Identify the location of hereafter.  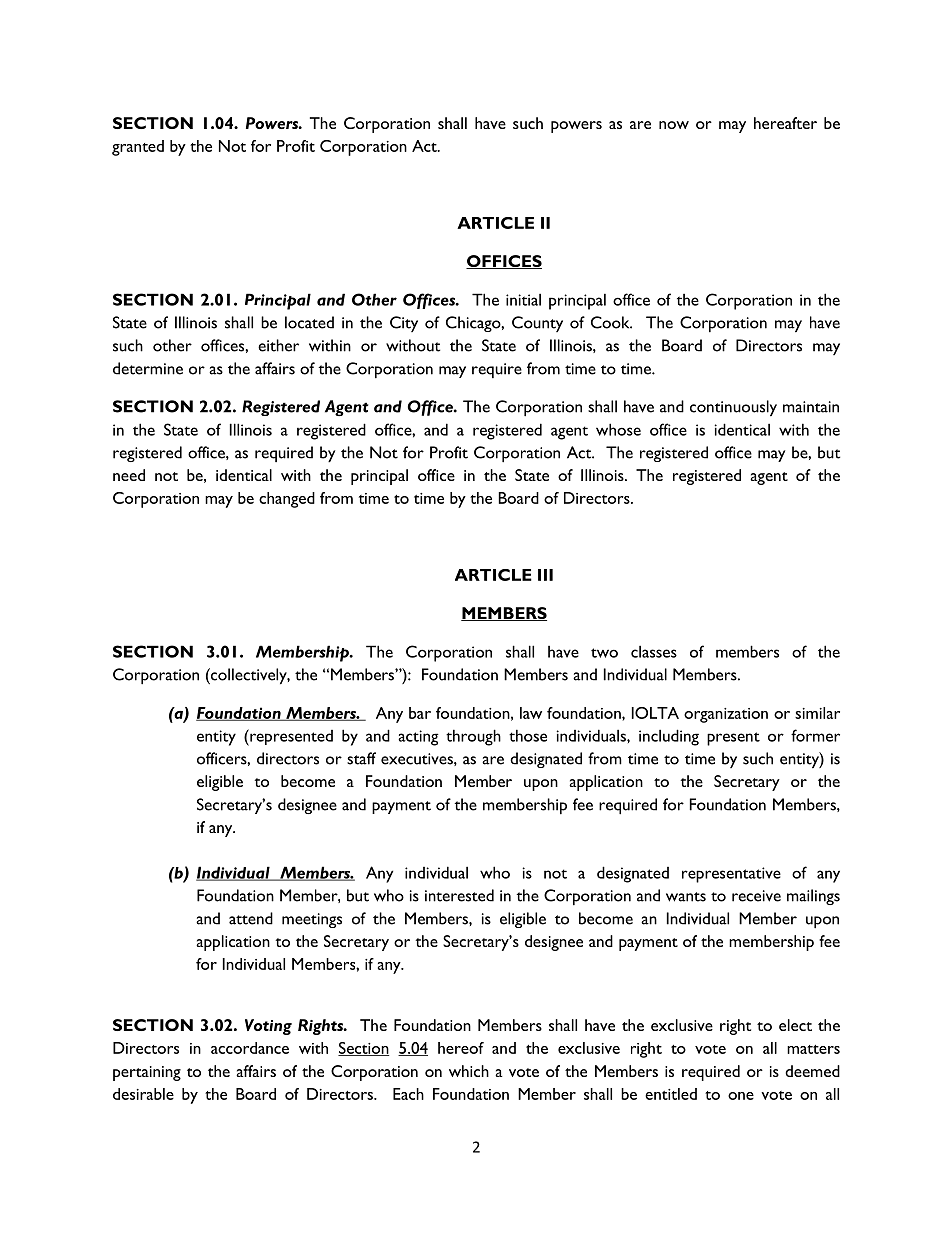
(785, 123).
